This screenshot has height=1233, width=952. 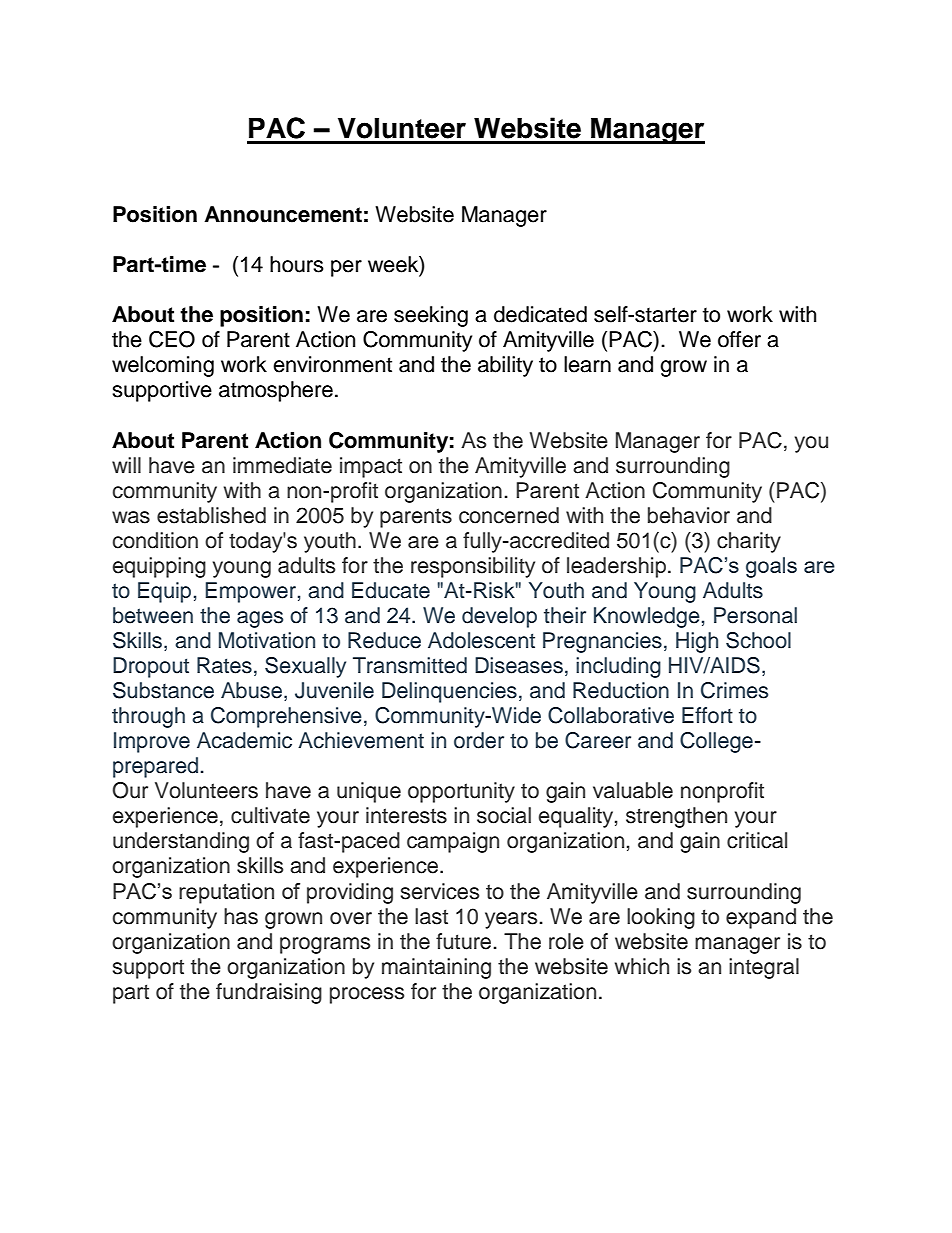 I want to click on seeking, so click(x=431, y=316).
